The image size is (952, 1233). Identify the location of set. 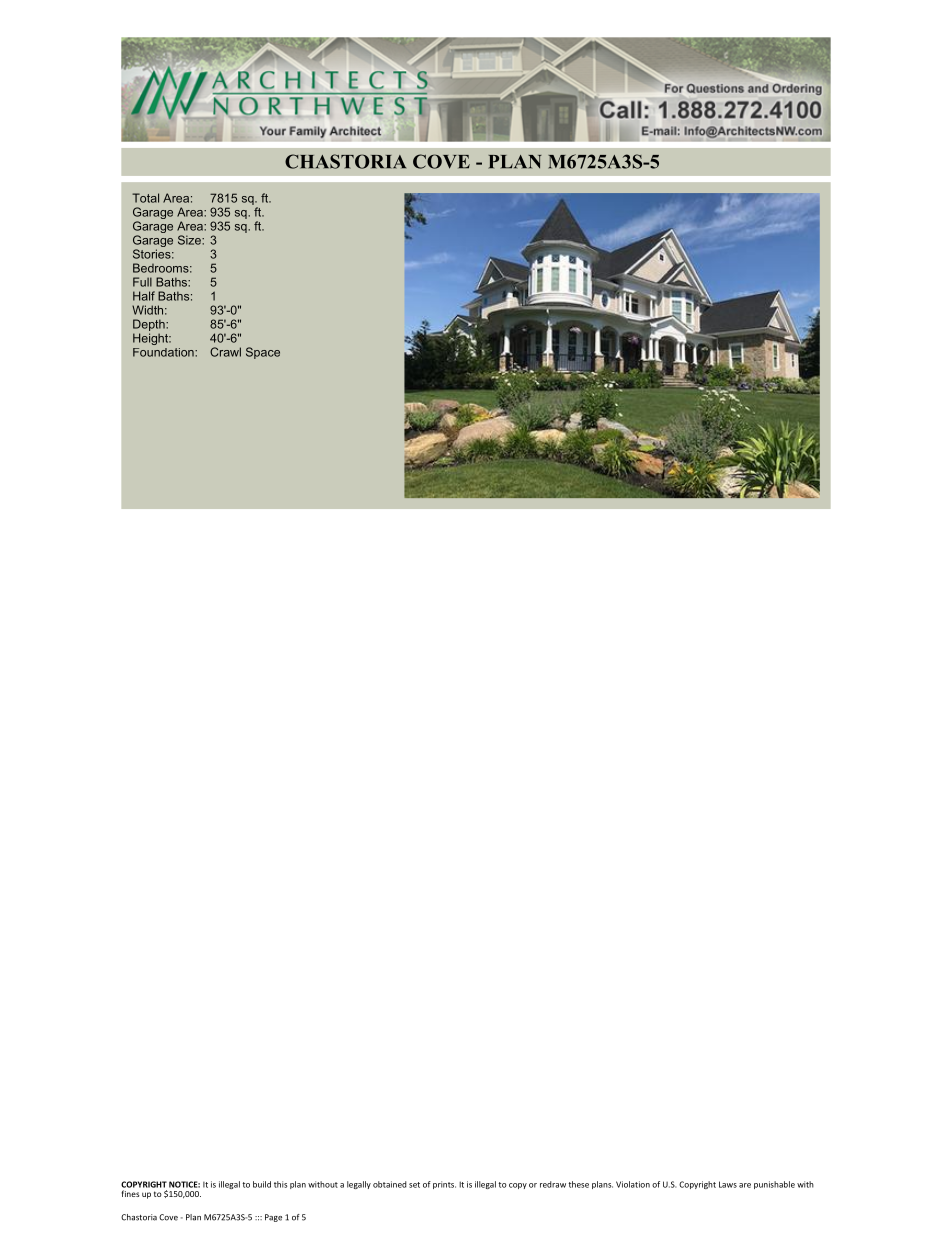
(414, 1185).
